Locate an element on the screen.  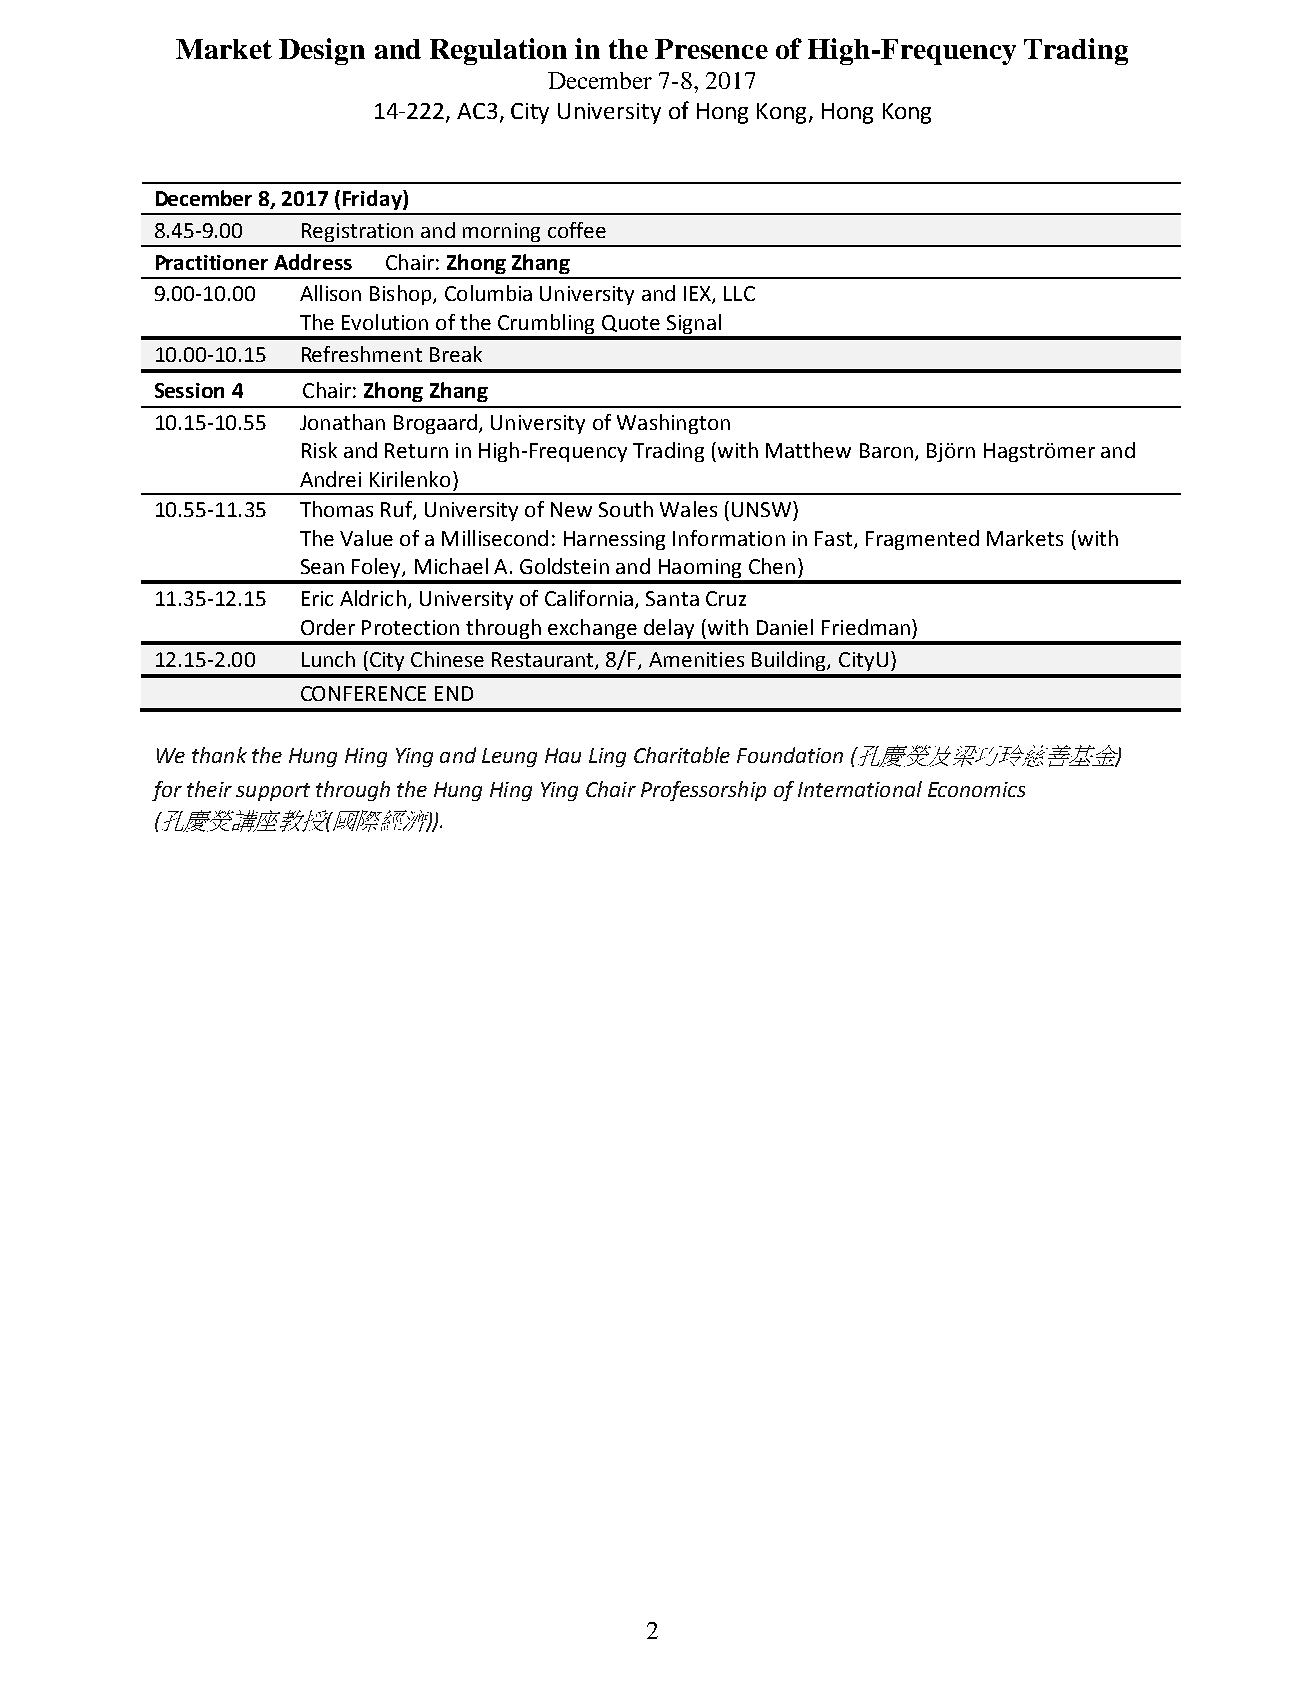
coffee is located at coordinates (577, 230).
